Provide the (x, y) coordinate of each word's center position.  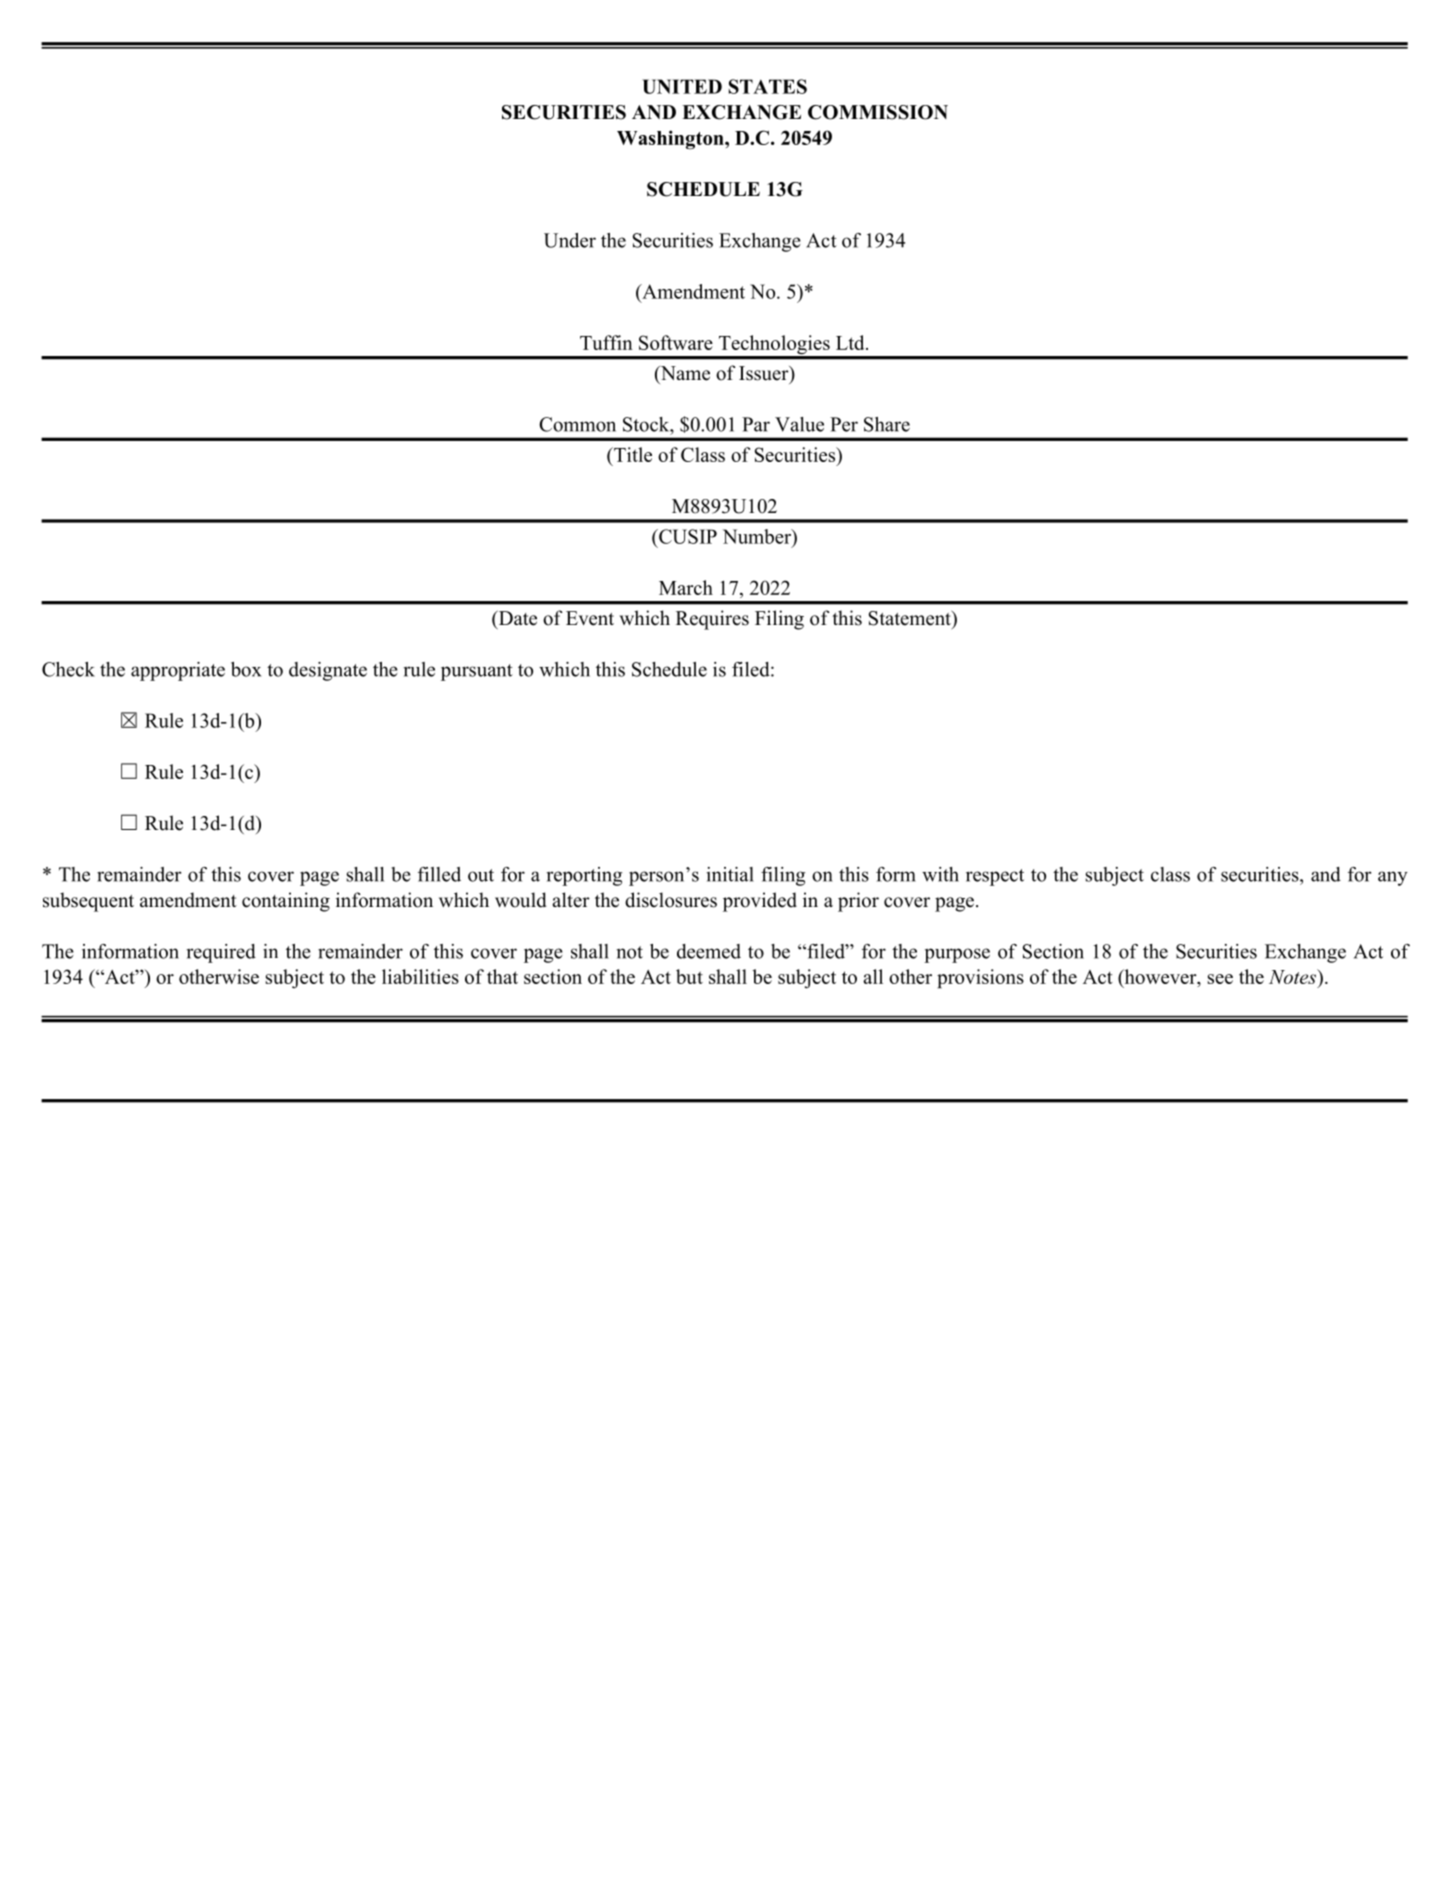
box (246, 669)
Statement (911, 618)
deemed (709, 951)
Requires (712, 620)
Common (577, 424)
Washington (671, 140)
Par (756, 424)
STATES (768, 86)
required (221, 953)
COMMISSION (878, 112)
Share (887, 424)
